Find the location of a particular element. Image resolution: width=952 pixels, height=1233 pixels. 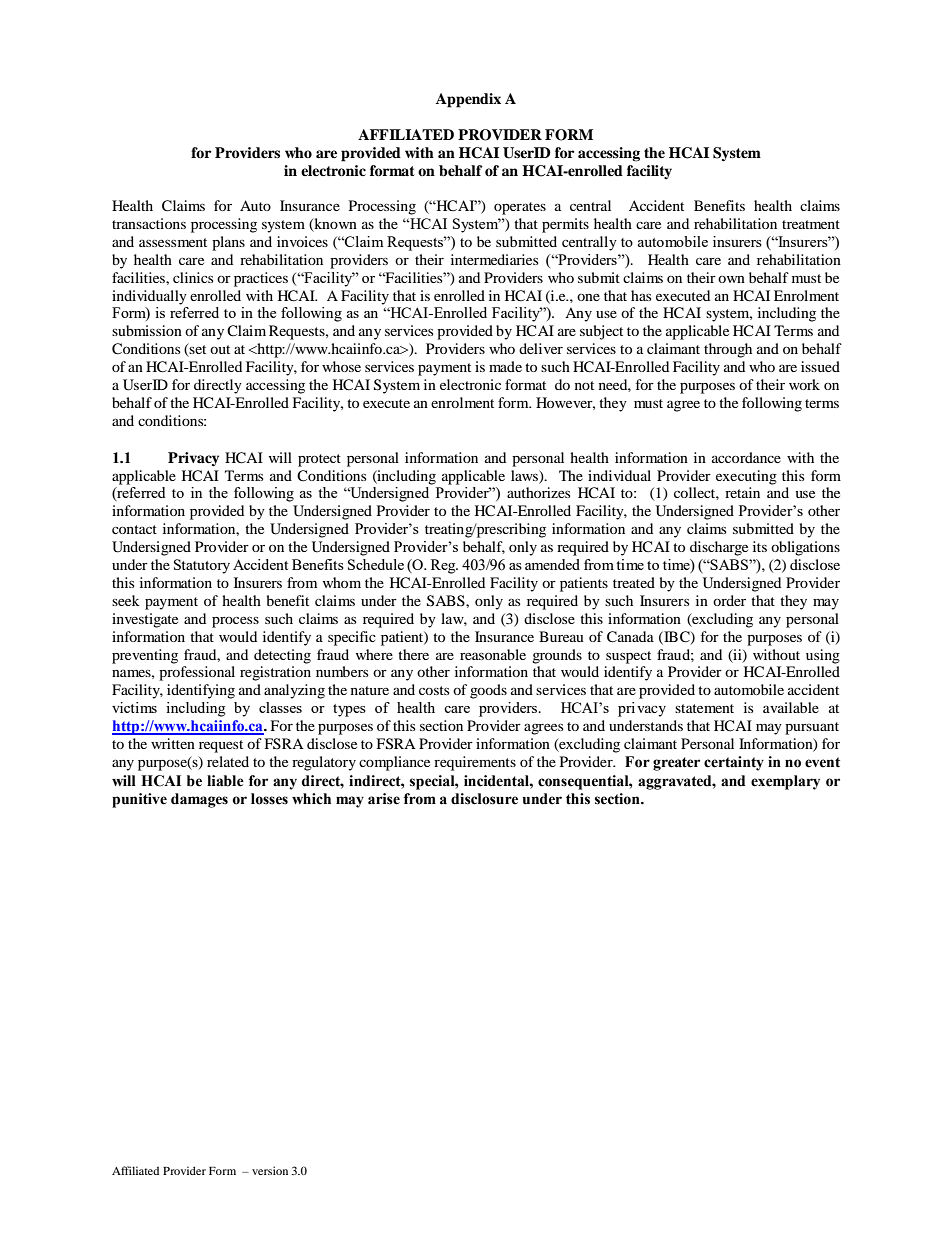

transactions is located at coordinates (149, 223).
